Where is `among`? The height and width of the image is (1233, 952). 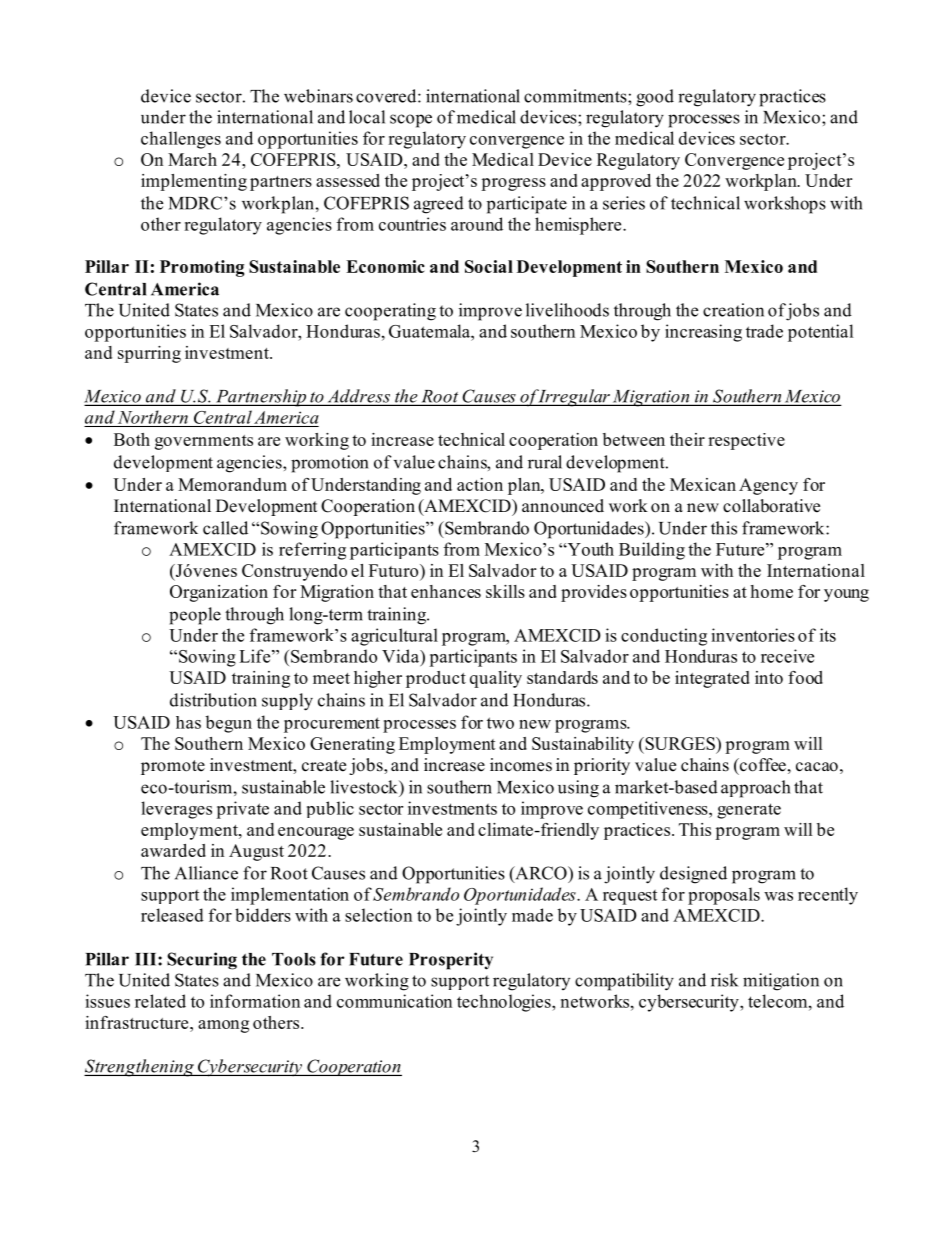
among is located at coordinates (223, 1026).
